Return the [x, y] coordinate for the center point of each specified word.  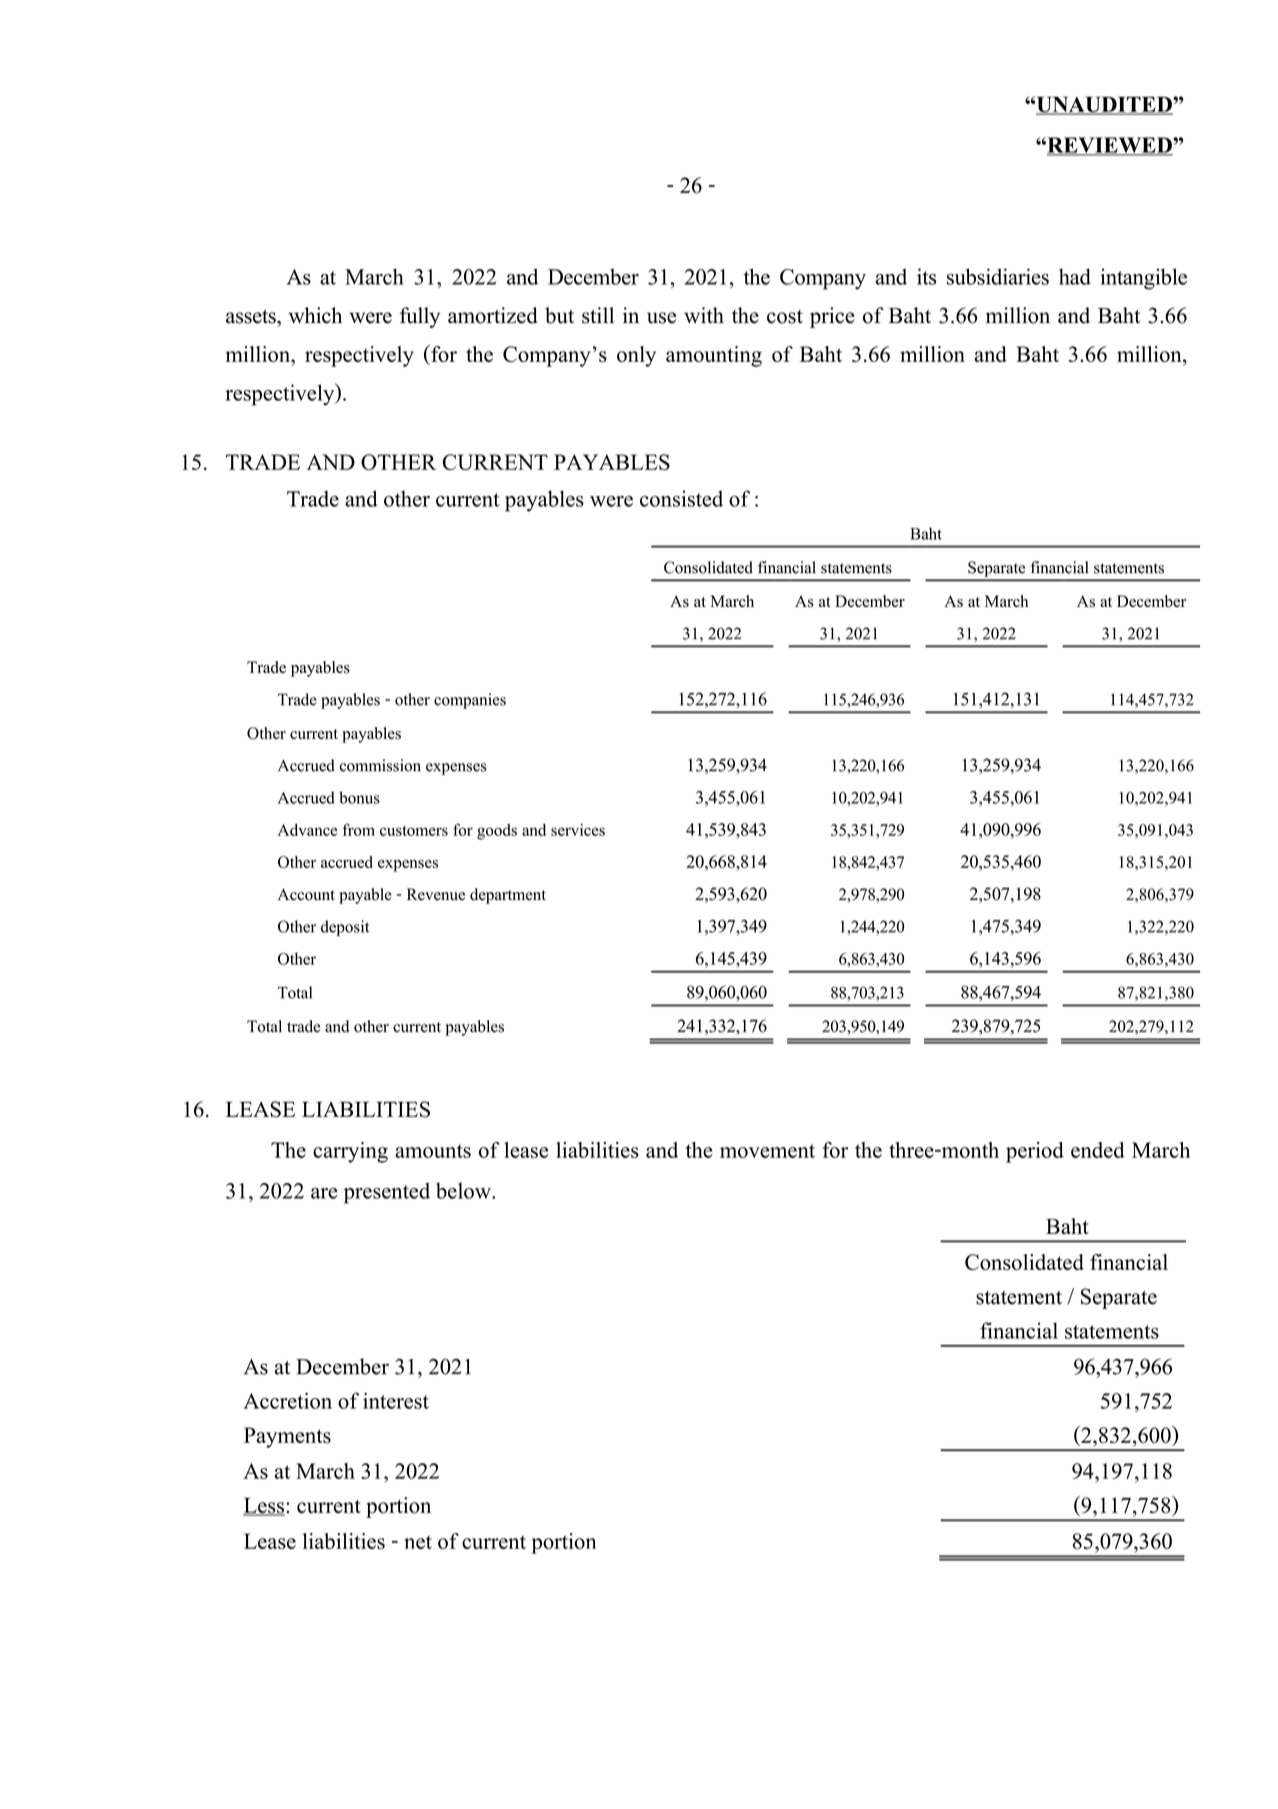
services [578, 830]
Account [306, 894]
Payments [287, 1437]
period [1035, 1152]
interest [396, 1400]
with [704, 315]
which [315, 315]
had [1075, 276]
